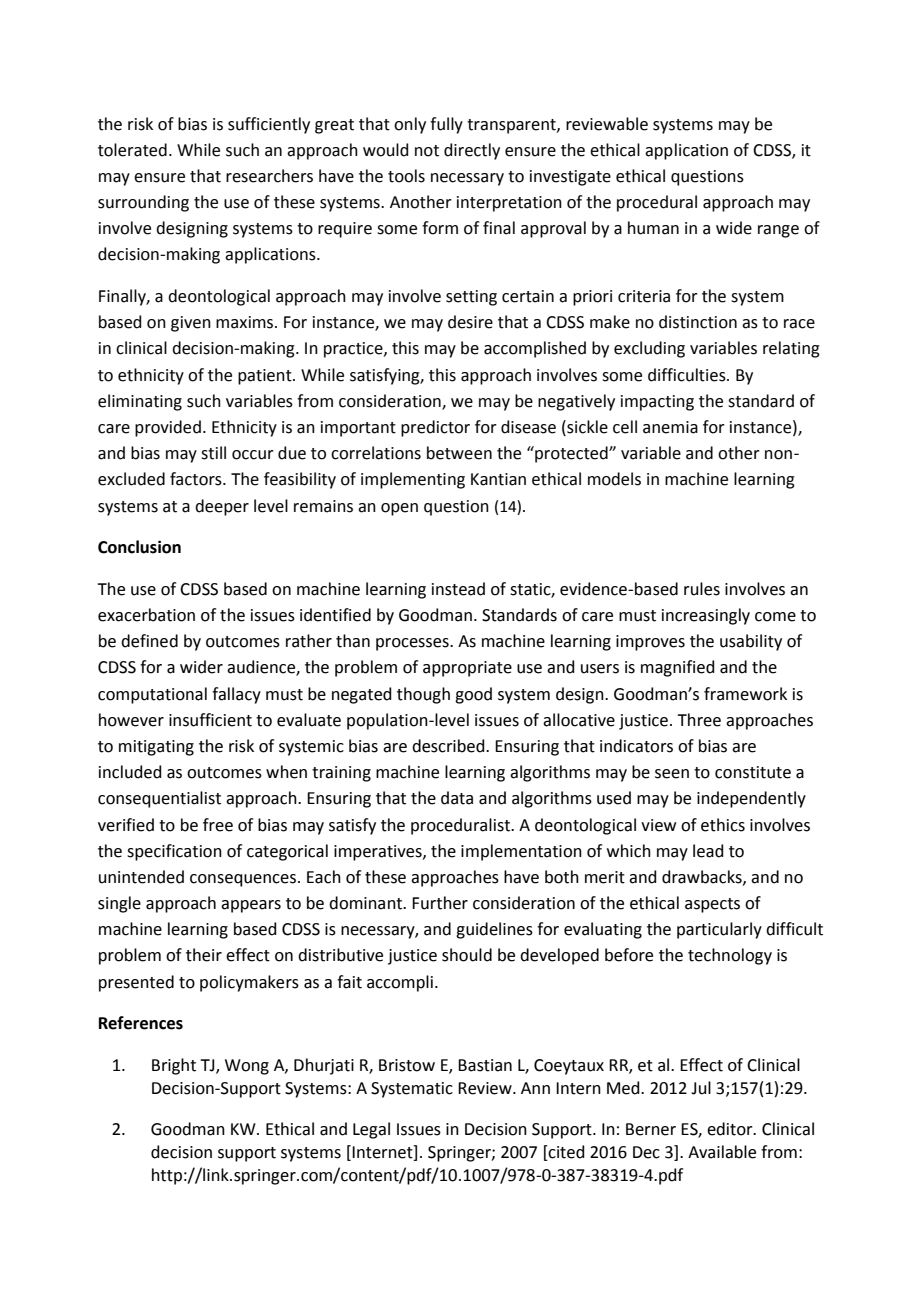 This screenshot has height=1308, width=924. Describe the element at coordinates (494, 930) in the screenshot. I see `guidelines` at that location.
